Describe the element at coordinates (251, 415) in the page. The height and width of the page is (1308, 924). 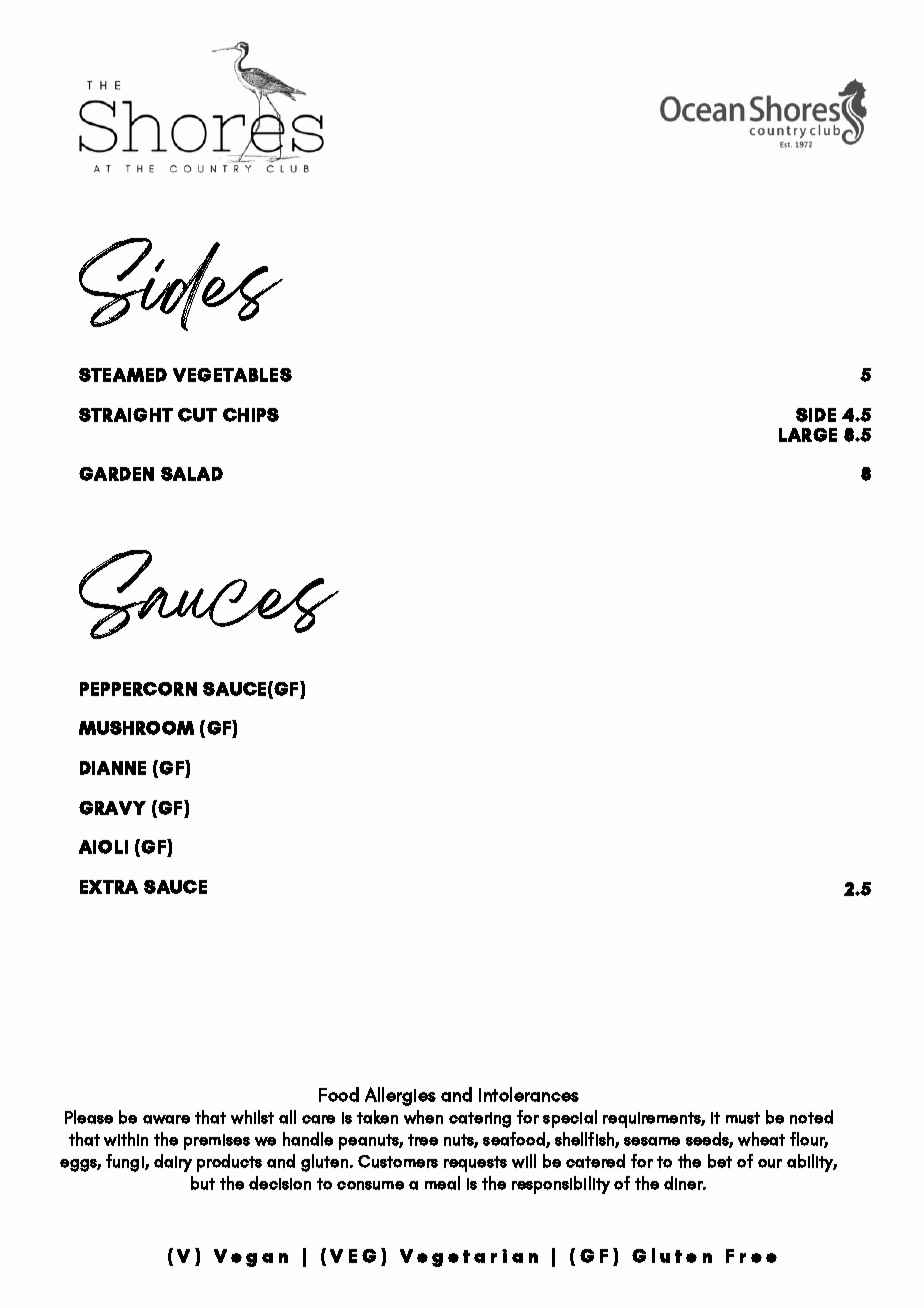
I see `CHIPS` at that location.
